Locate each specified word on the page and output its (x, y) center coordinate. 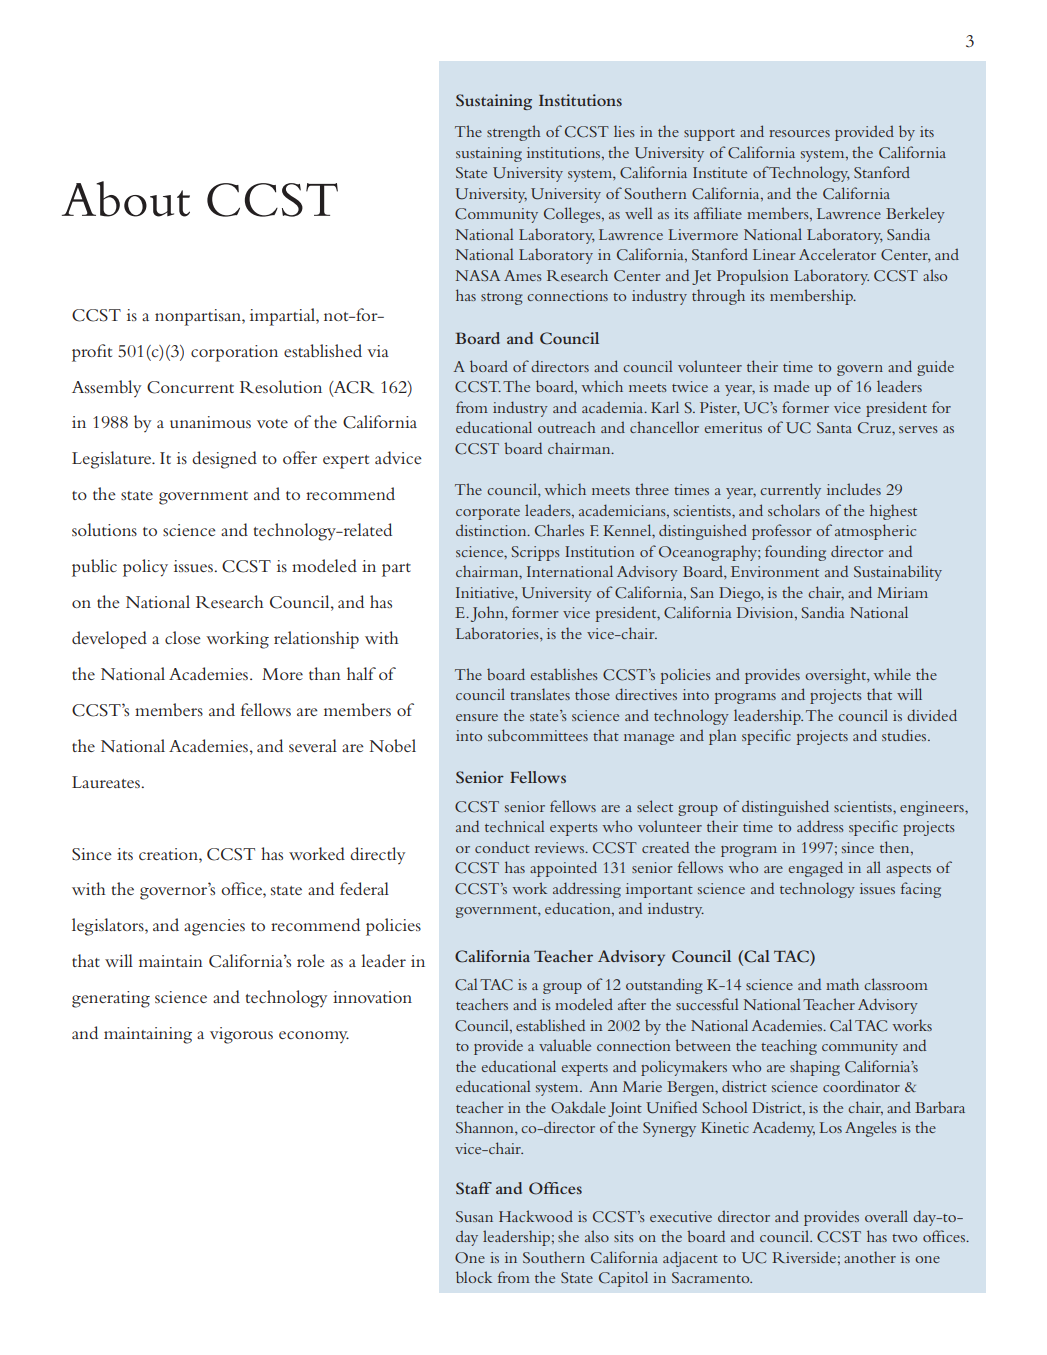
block (474, 1277)
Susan (474, 1217)
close (183, 637)
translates (540, 694)
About (126, 199)
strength (514, 133)
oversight (836, 676)
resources (799, 133)
